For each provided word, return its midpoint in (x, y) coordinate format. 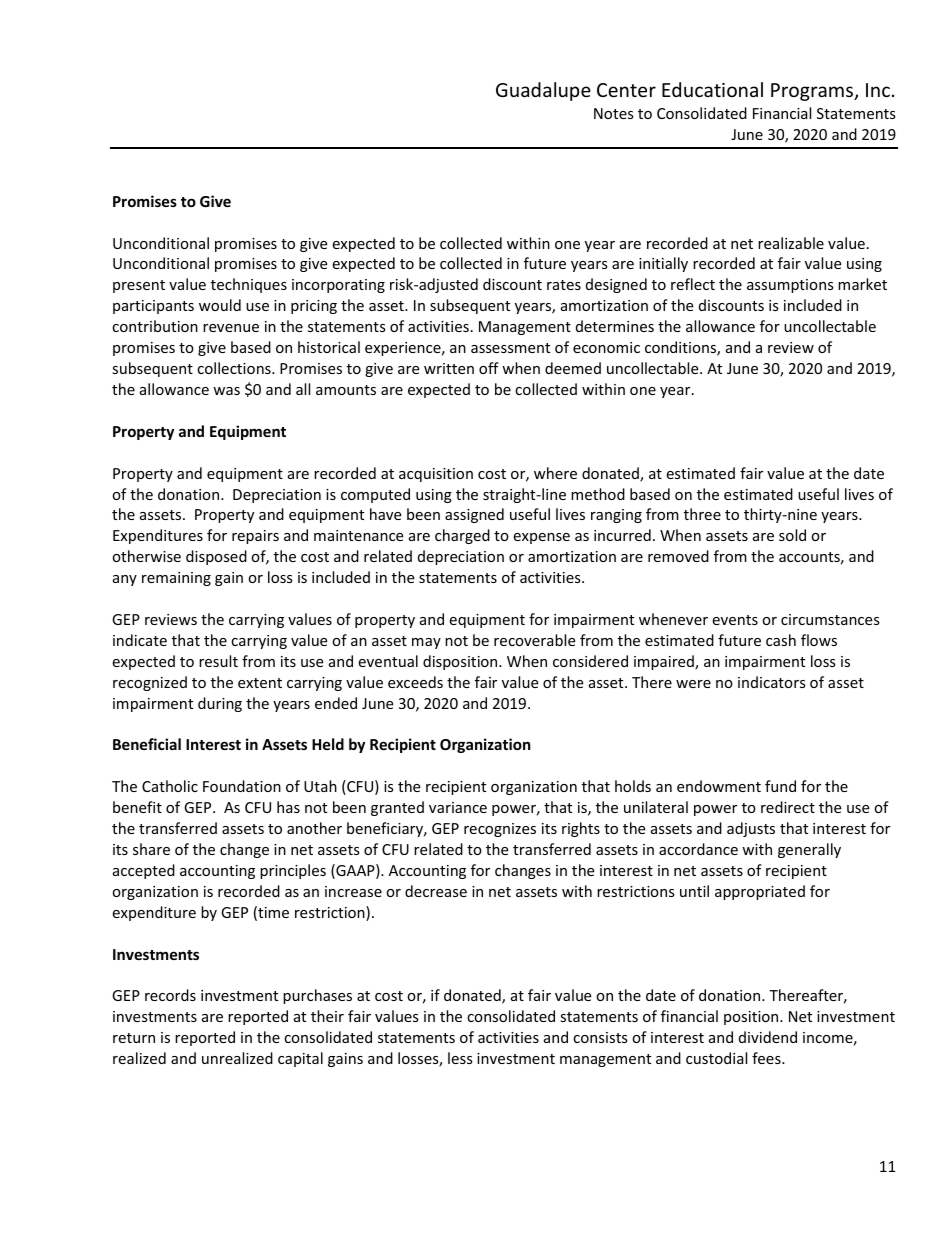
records (170, 995)
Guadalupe (543, 91)
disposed (216, 557)
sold (792, 535)
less (460, 1058)
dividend (768, 1037)
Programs (813, 92)
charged (462, 536)
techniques (249, 285)
